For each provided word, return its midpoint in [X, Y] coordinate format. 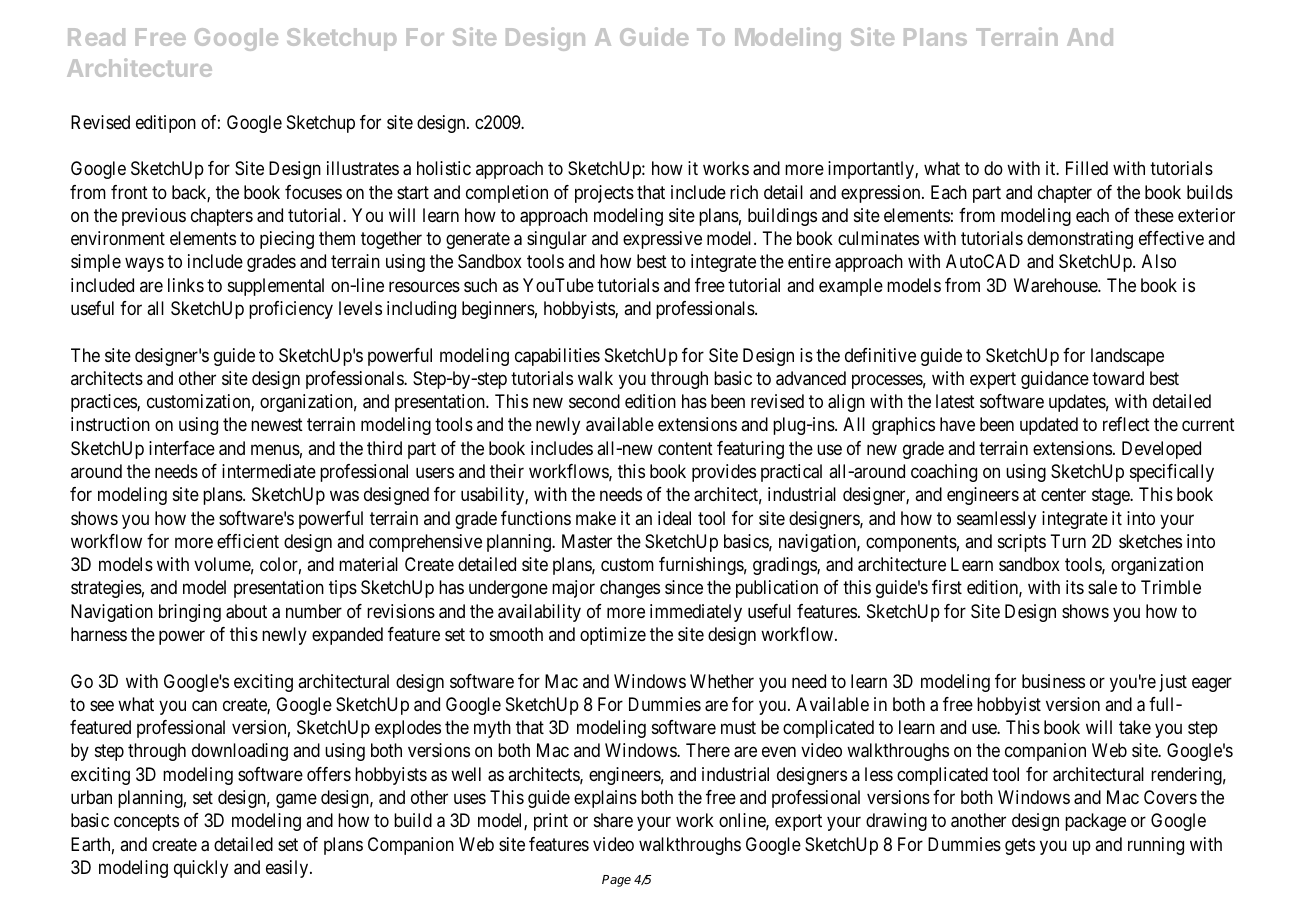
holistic [444, 168]
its [1075, 587]
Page [616, 881]
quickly [201, 869]
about [246, 611]
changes [630, 589]
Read [96, 37]
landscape [1127, 357]
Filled [1087, 168]
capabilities [557, 357]
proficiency [291, 310]
